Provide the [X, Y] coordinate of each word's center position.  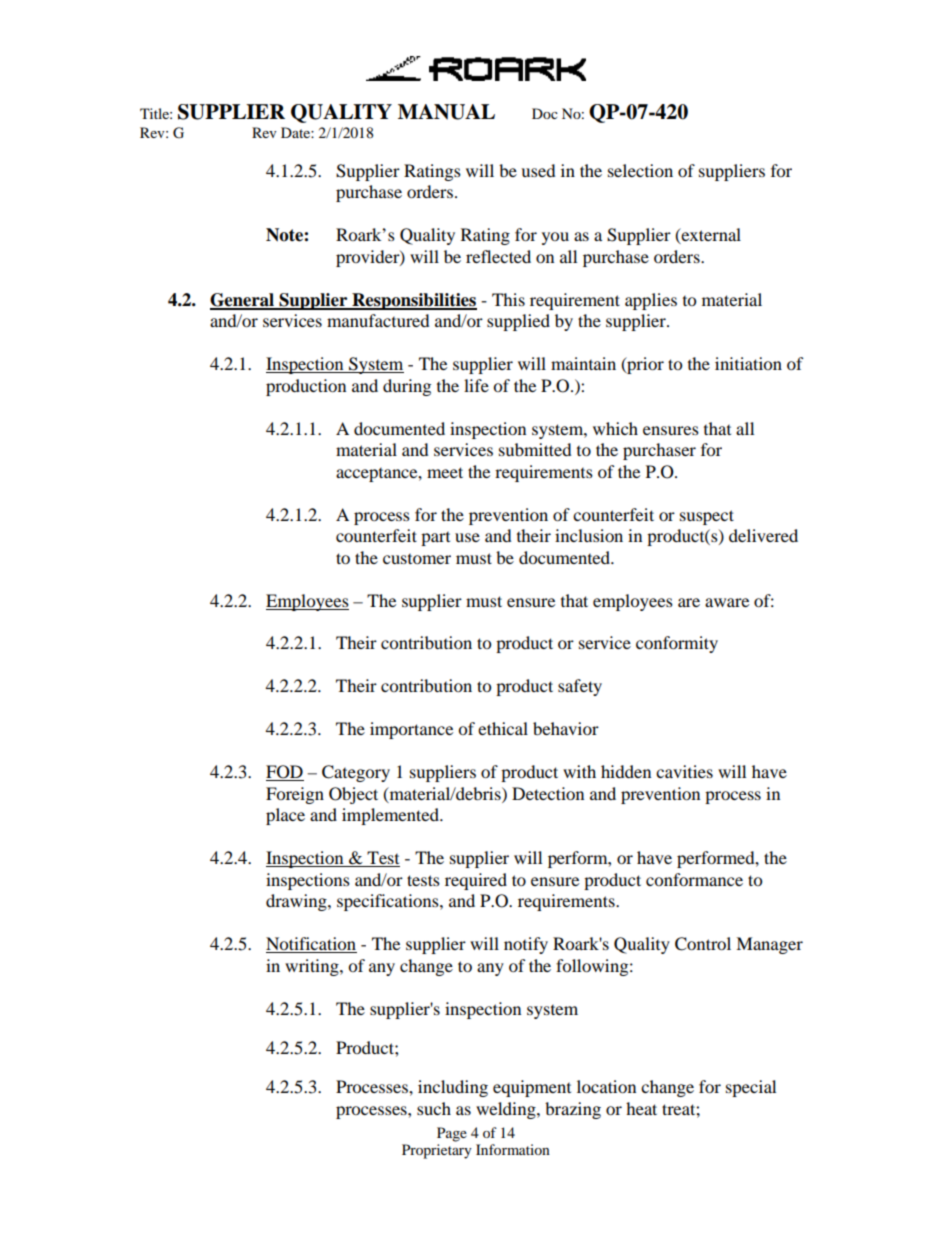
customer [417, 559]
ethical [503, 728]
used [538, 170]
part [435, 539]
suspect [707, 517]
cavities [684, 771]
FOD [285, 773]
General [243, 301]
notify [526, 945]
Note [285, 235]
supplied [518, 322]
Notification [311, 945]
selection [640, 170]
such [434, 1108]
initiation [748, 363]
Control [703, 944]
